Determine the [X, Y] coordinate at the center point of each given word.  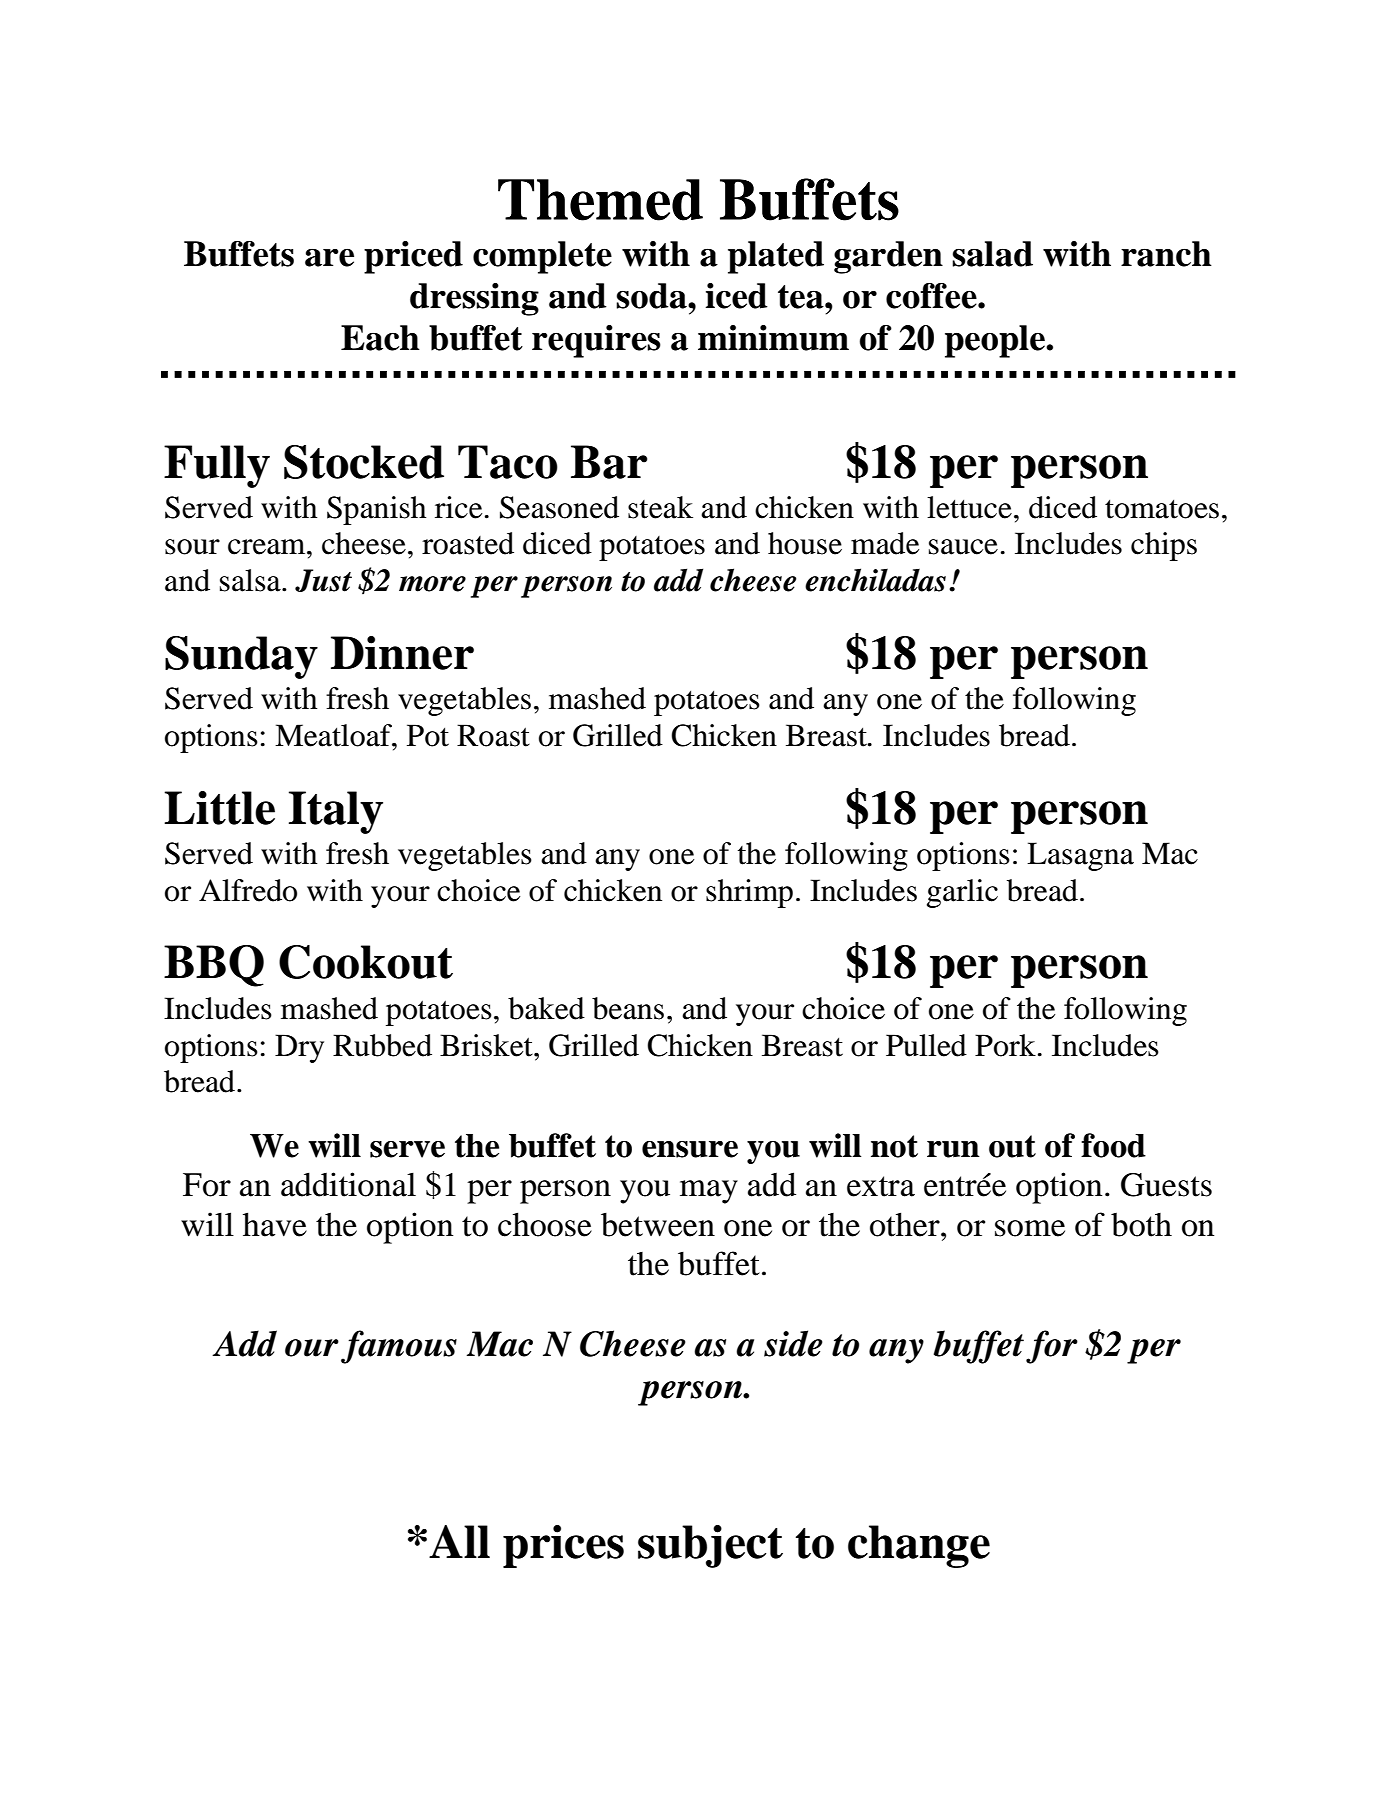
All [459, 1541]
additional [348, 1184]
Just [323, 580]
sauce [963, 547]
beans [628, 1008]
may [709, 1192]
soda [652, 296]
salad [992, 254]
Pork [1005, 1045]
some [1030, 1228]
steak [660, 507]
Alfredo [248, 890]
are [329, 258]
